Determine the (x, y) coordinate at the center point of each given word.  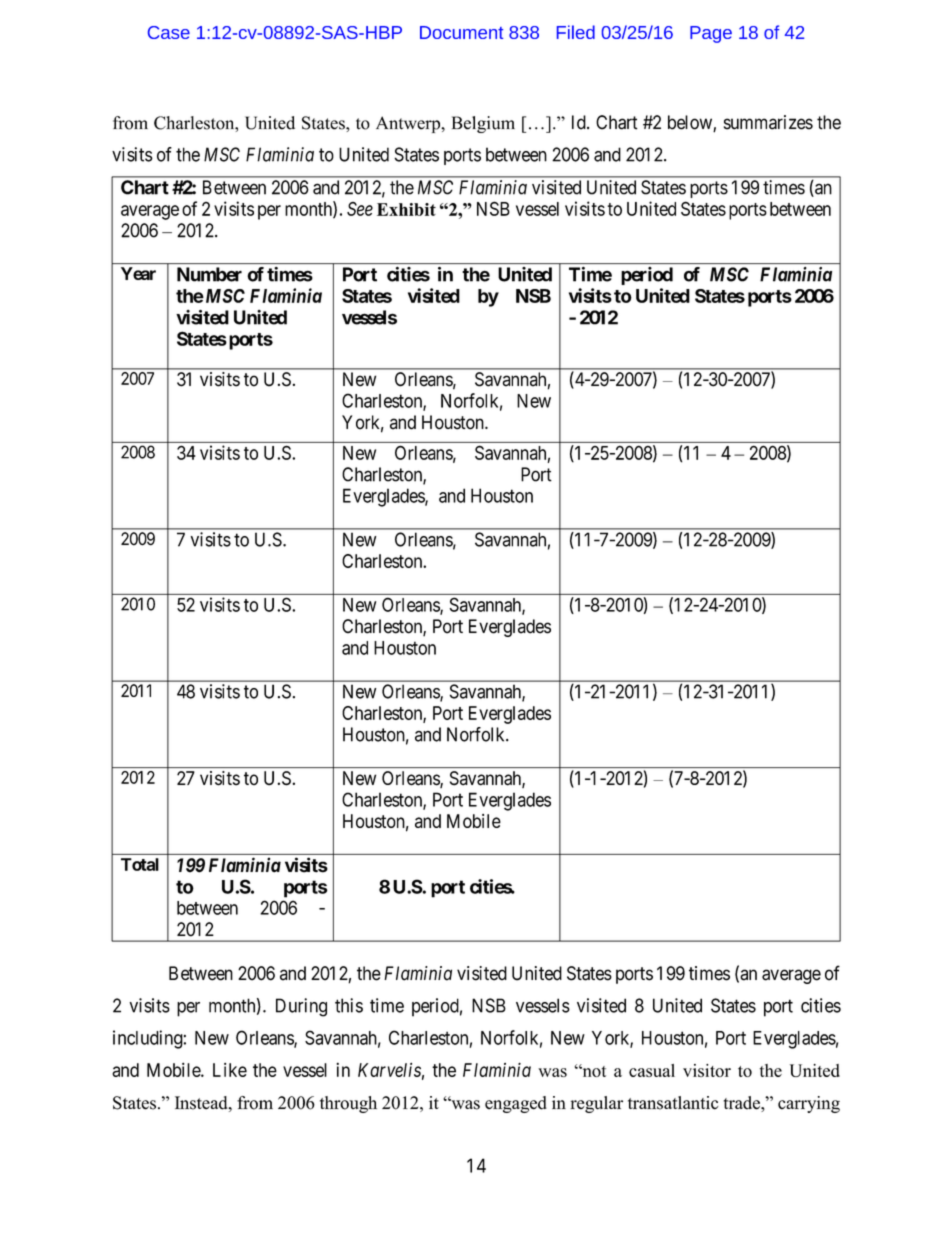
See (360, 209)
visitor (707, 1070)
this (349, 1005)
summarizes (768, 122)
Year (138, 273)
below (691, 123)
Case (169, 32)
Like (230, 1070)
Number (209, 274)
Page (711, 34)
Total (140, 864)
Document (461, 32)
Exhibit (406, 209)
